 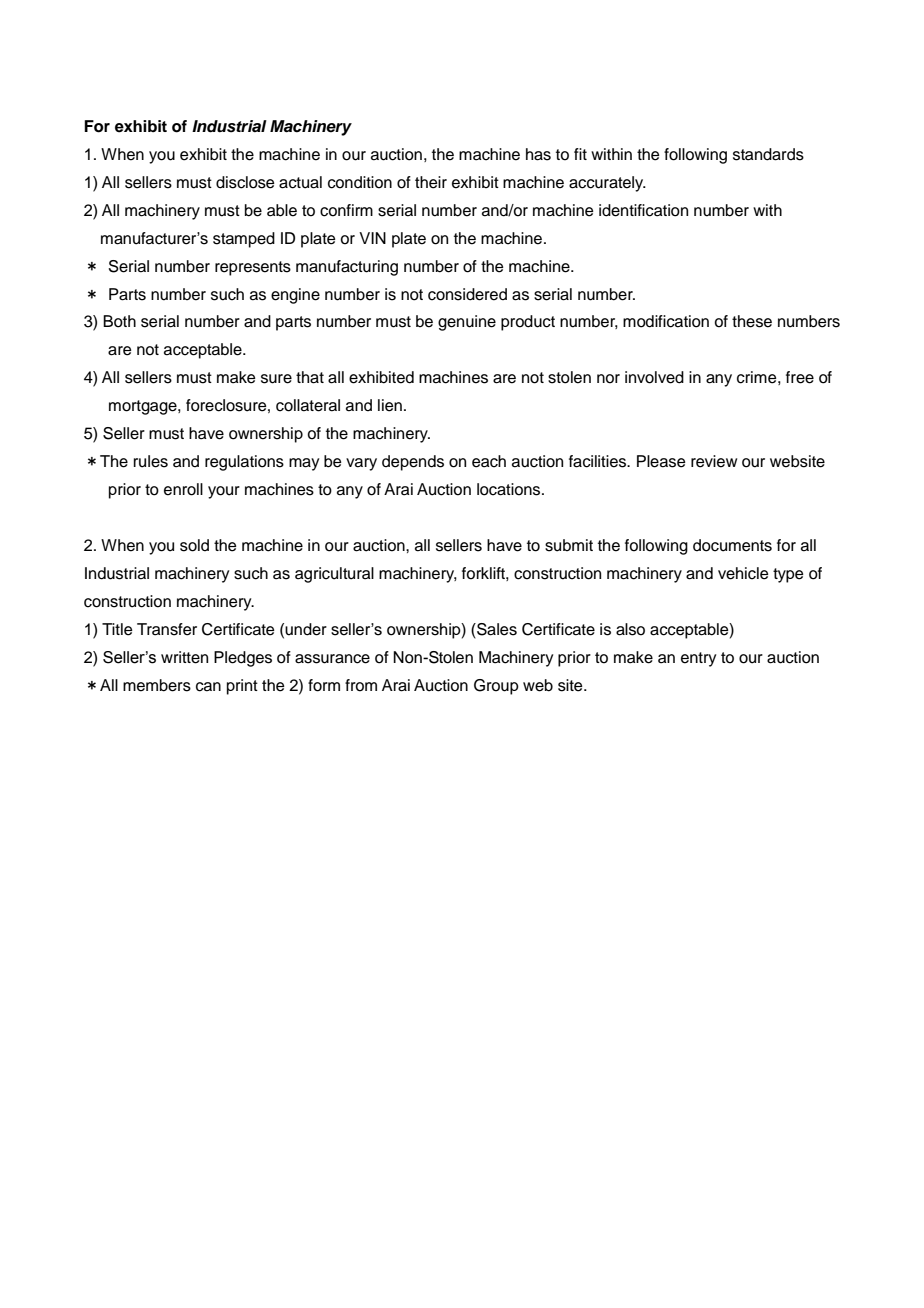 I want to click on Group, so click(x=496, y=687).
